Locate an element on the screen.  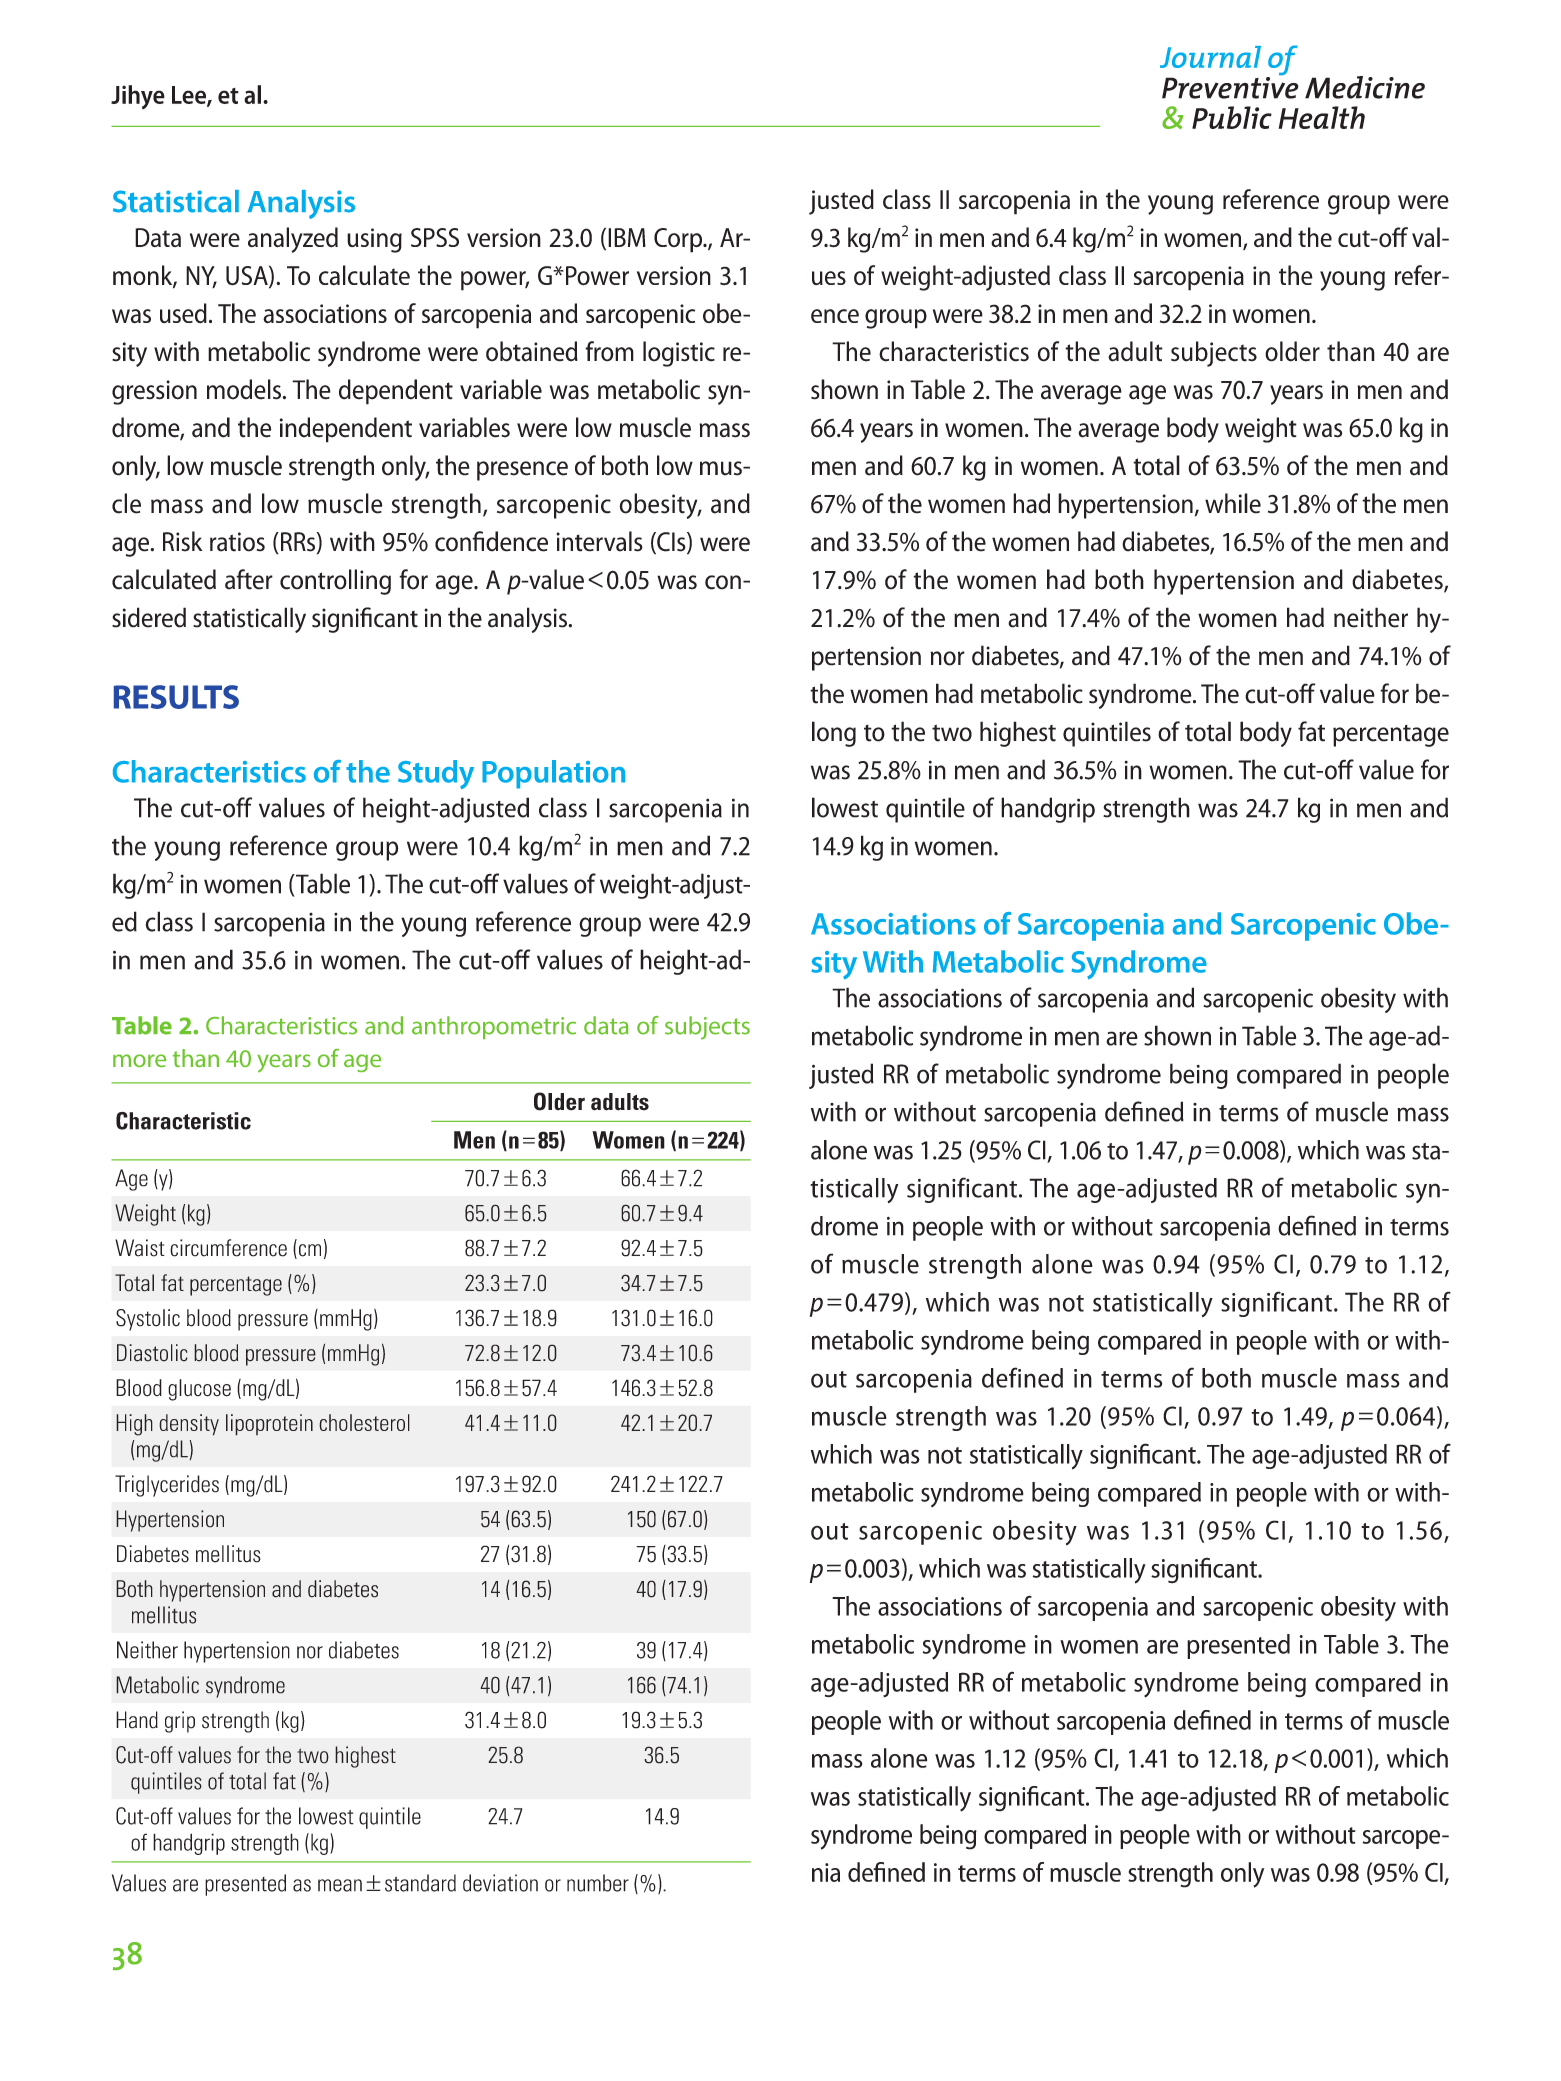
Population is located at coordinates (553, 774).
